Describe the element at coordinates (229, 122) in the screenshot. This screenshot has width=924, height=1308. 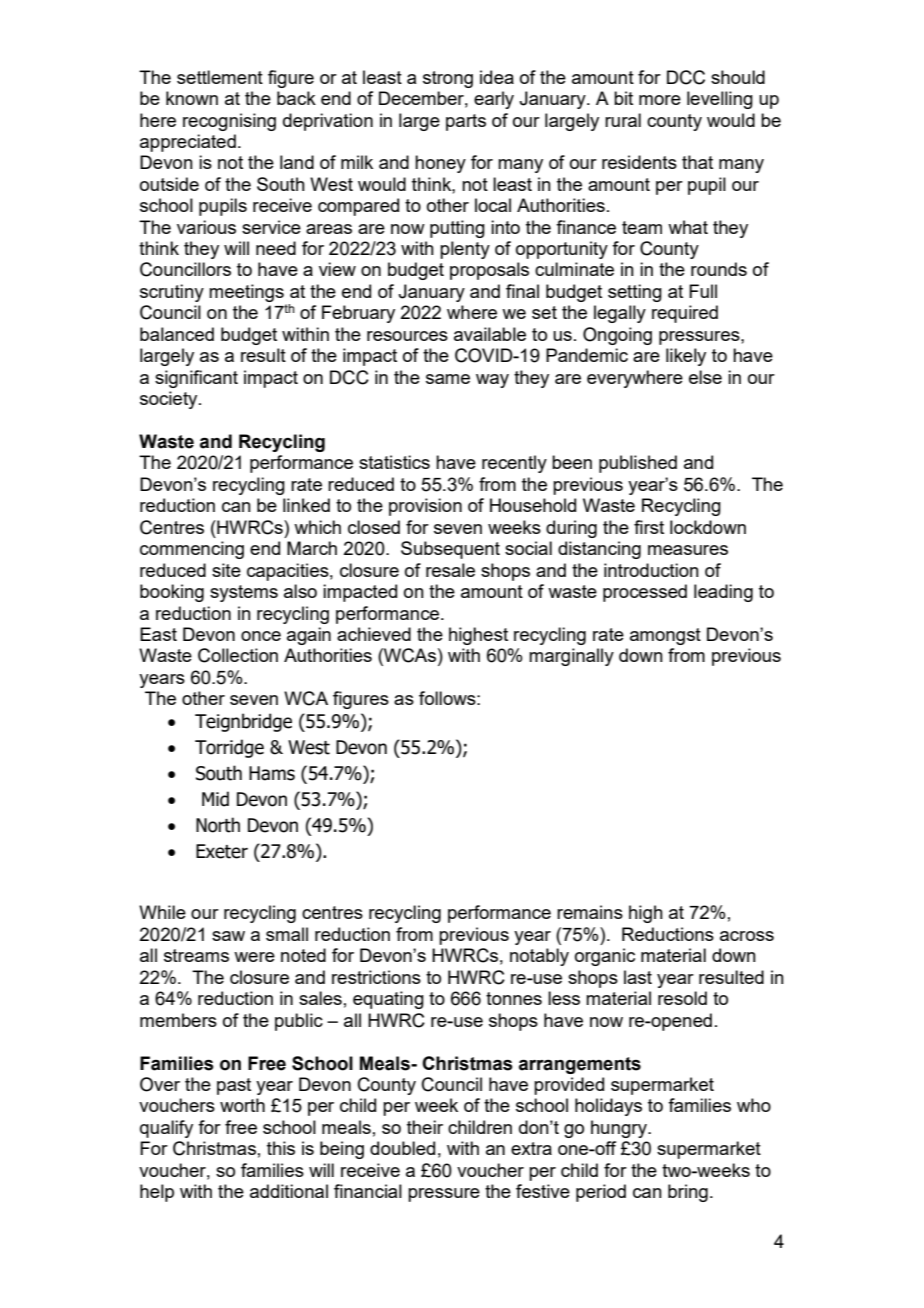
I see `recognising` at that location.
